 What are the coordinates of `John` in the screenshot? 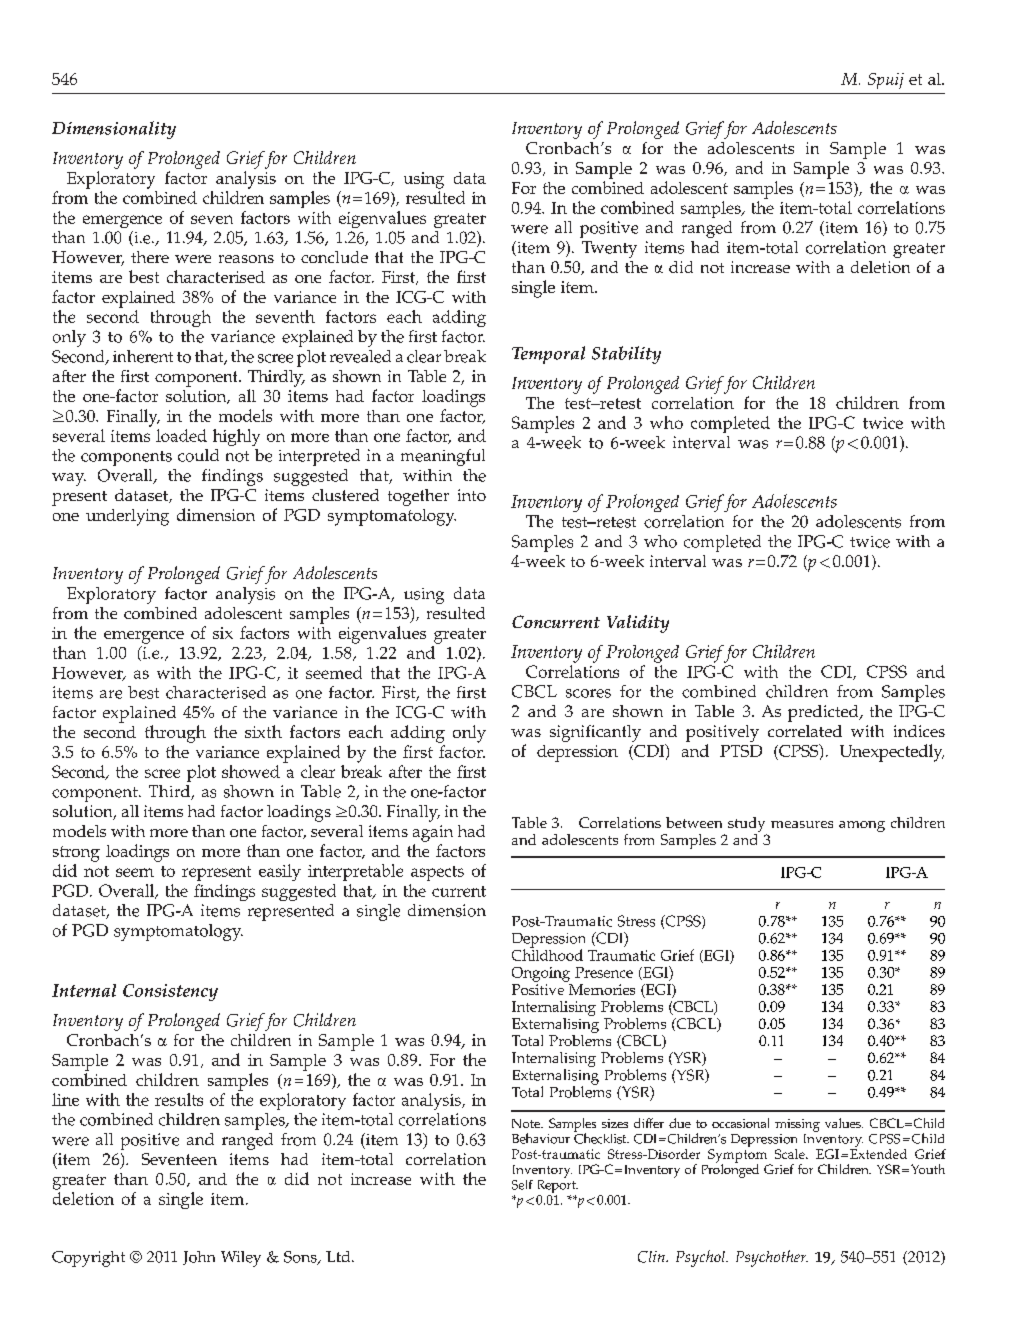 It's located at (199, 1258).
